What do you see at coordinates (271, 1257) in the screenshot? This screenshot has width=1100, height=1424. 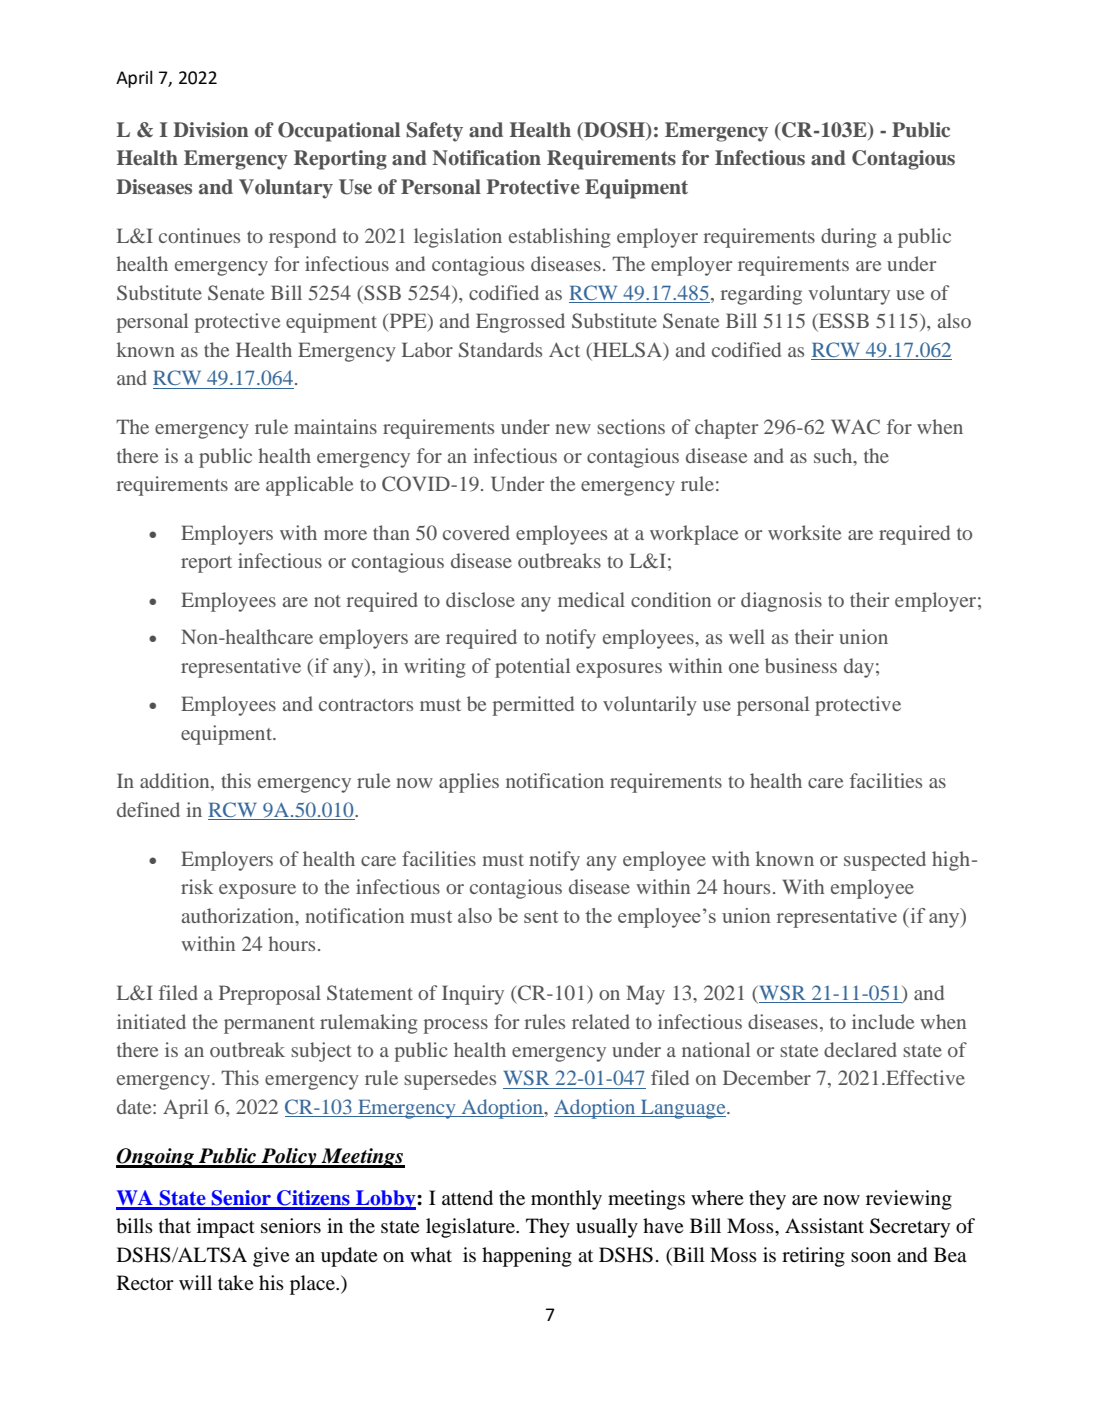 I see `give` at bounding box center [271, 1257].
